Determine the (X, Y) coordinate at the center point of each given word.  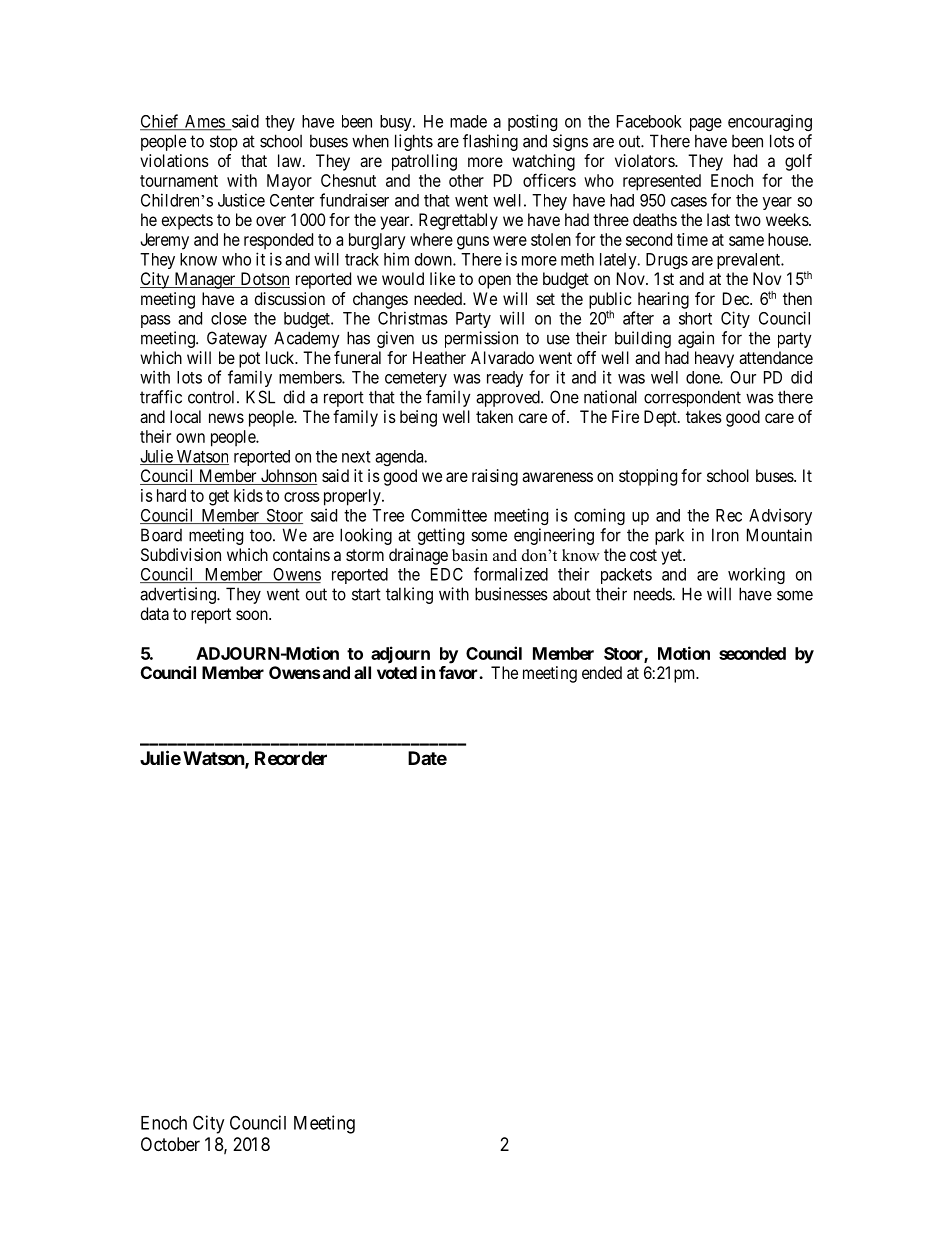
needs (653, 594)
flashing (490, 142)
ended (602, 672)
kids (248, 495)
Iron (725, 535)
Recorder (291, 758)
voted (397, 672)
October (170, 1144)
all (362, 672)
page (706, 124)
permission (481, 339)
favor (459, 672)
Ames (204, 122)
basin (470, 555)
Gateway (237, 339)
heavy (714, 359)
